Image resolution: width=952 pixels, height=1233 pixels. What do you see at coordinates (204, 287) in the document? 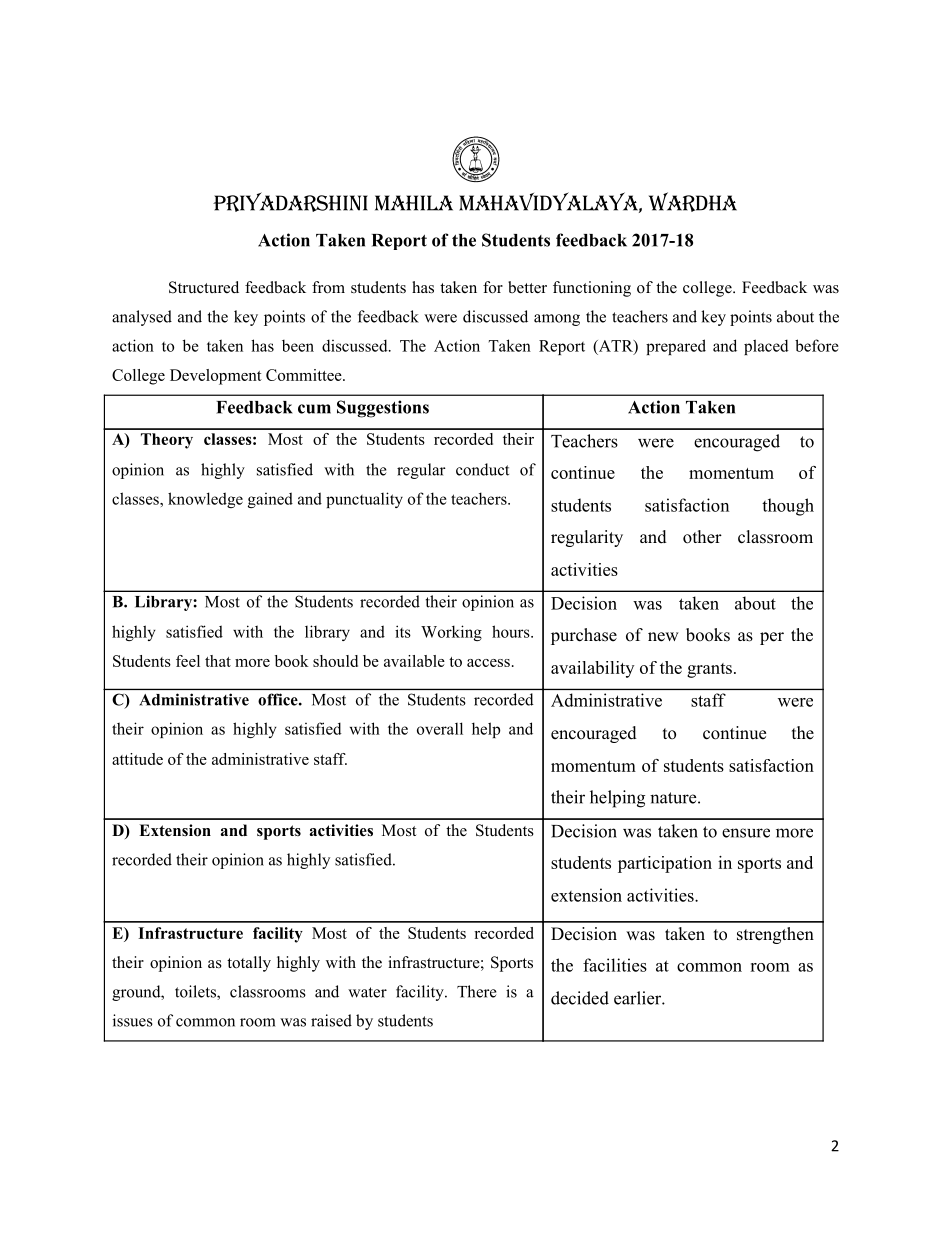
I see `Structured` at bounding box center [204, 287].
